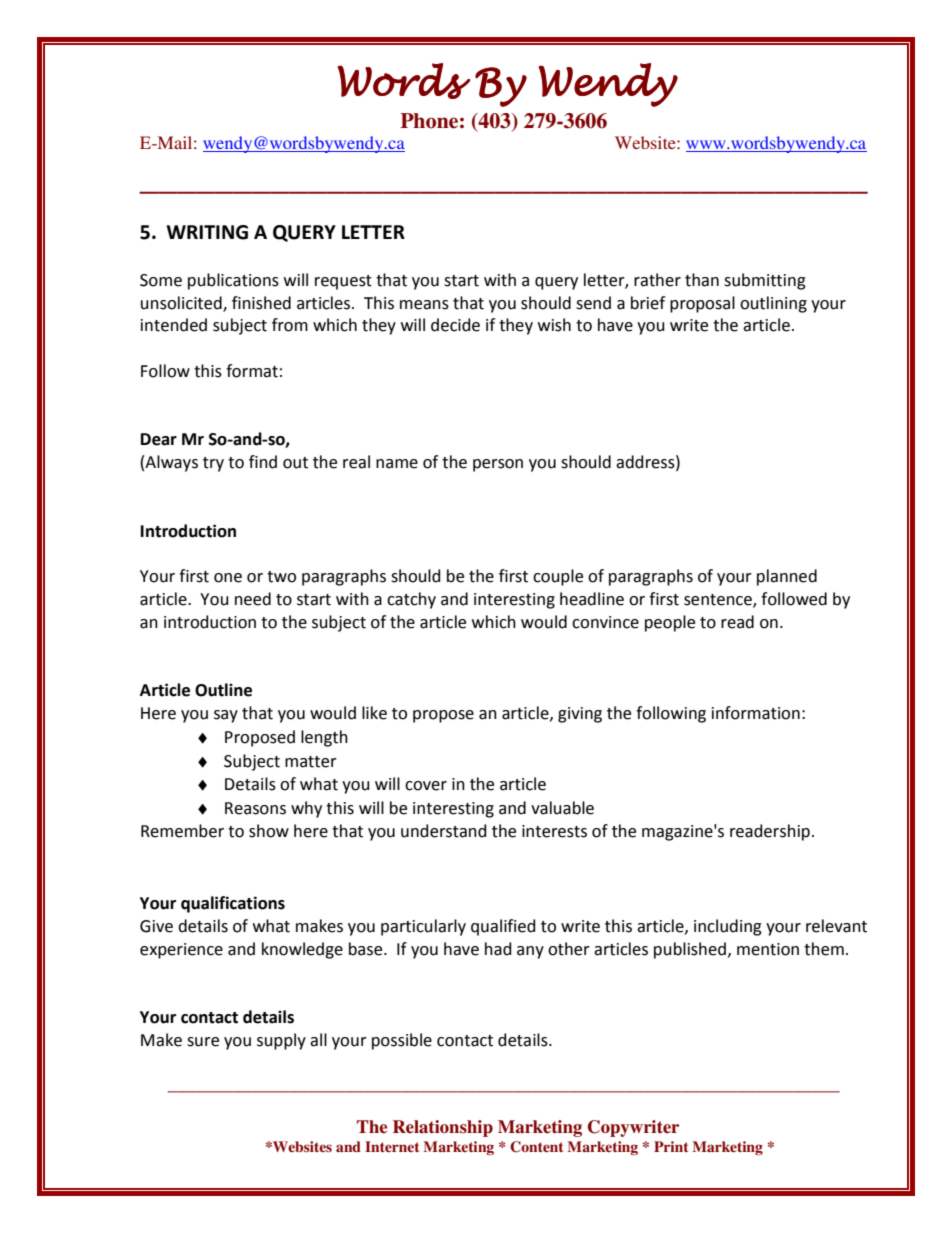 Image resolution: width=952 pixels, height=1233 pixels. What do you see at coordinates (580, 715) in the document?
I see `giving` at bounding box center [580, 715].
